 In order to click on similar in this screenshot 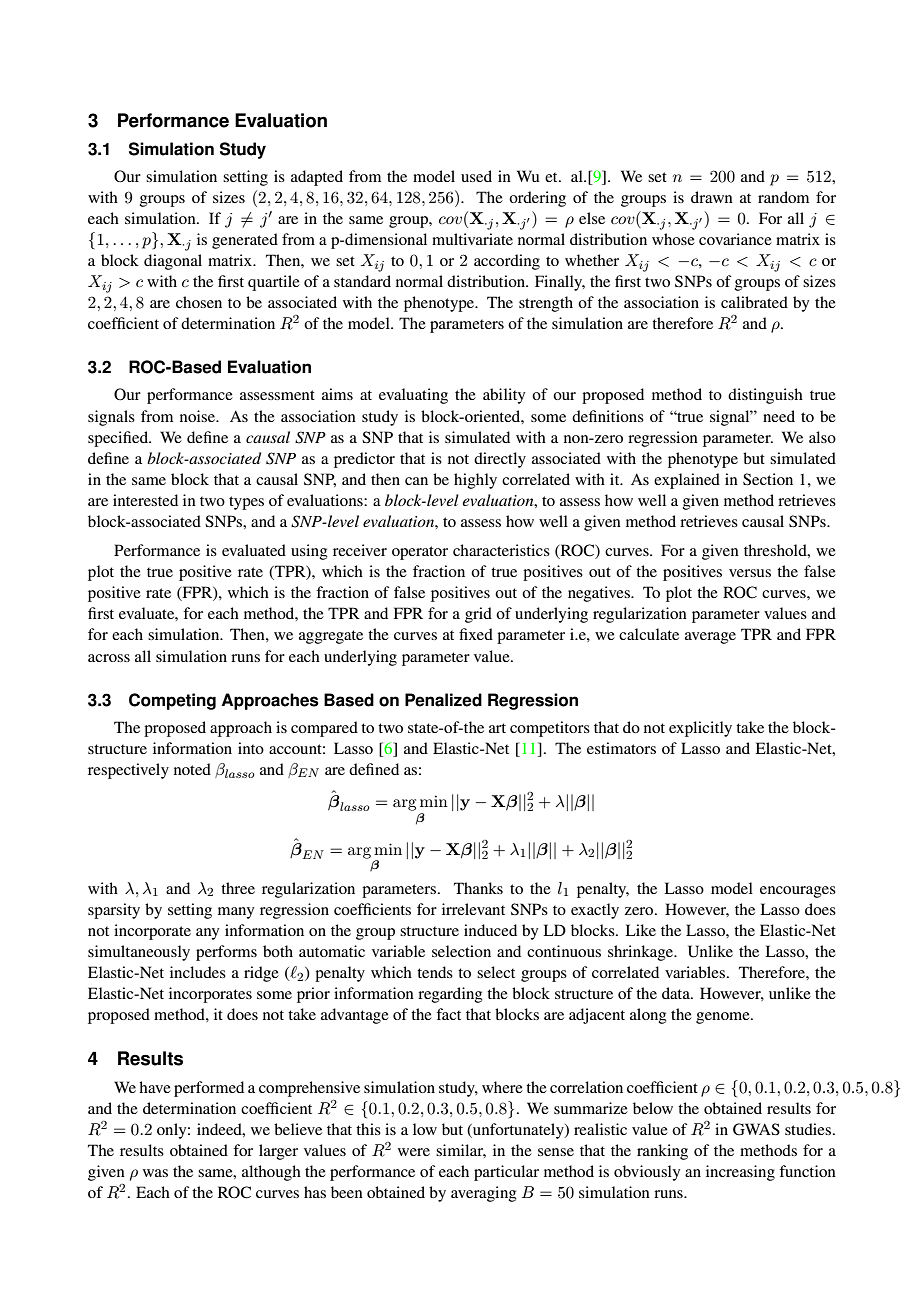, I will do `click(461, 1151)`.
